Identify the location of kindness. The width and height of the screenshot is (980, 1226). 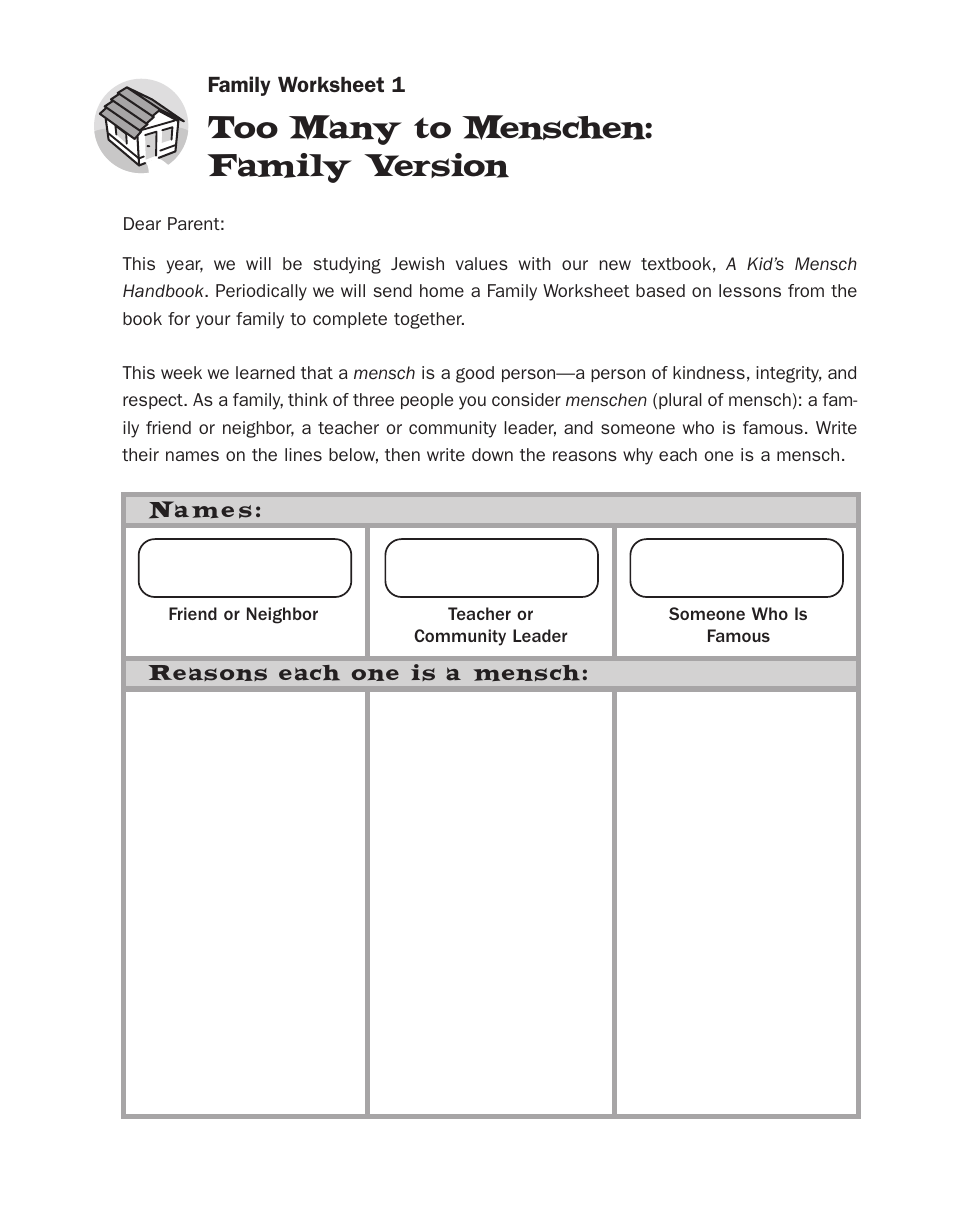
(709, 372).
